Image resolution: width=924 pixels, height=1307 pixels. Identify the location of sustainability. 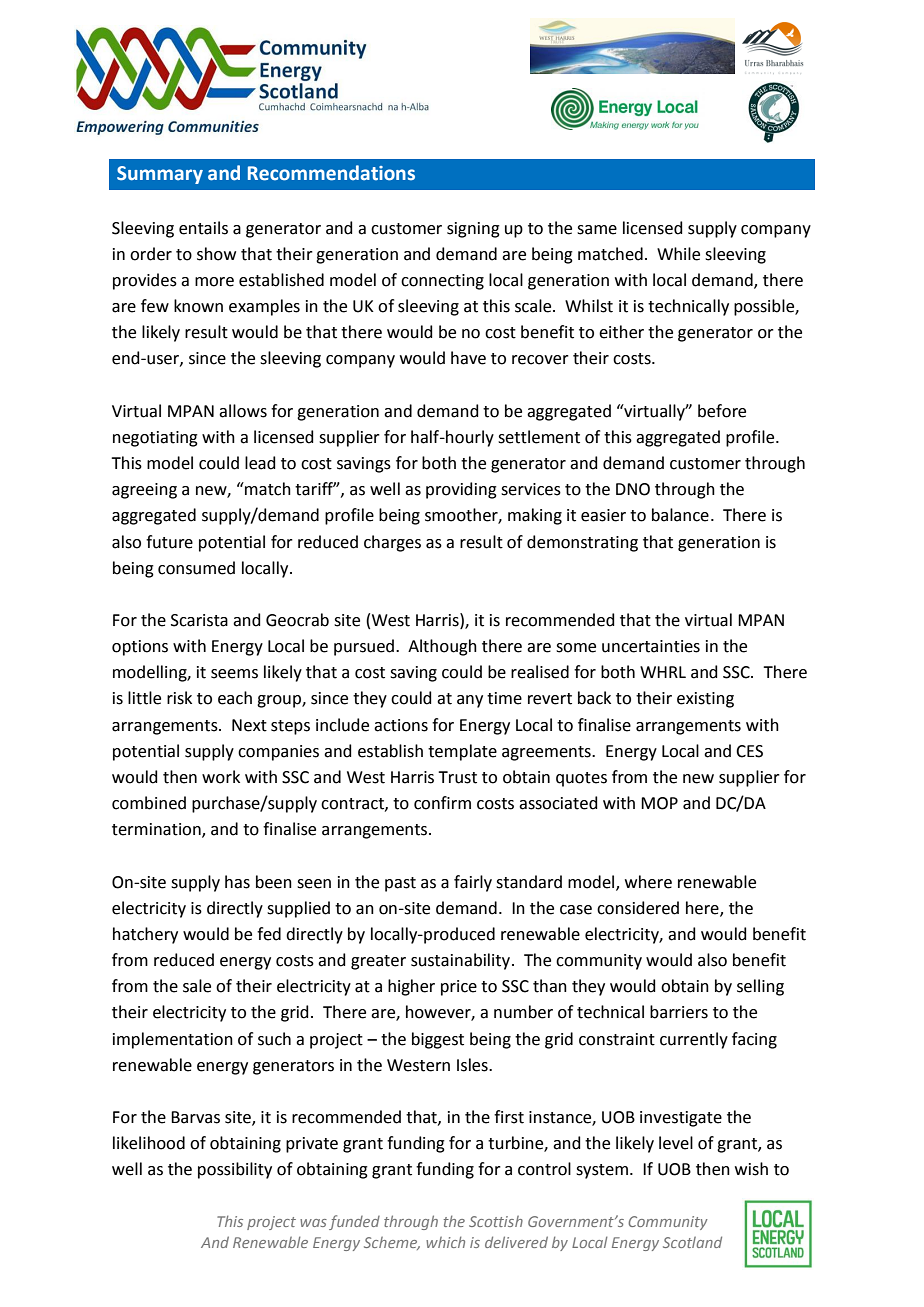
(460, 961).
